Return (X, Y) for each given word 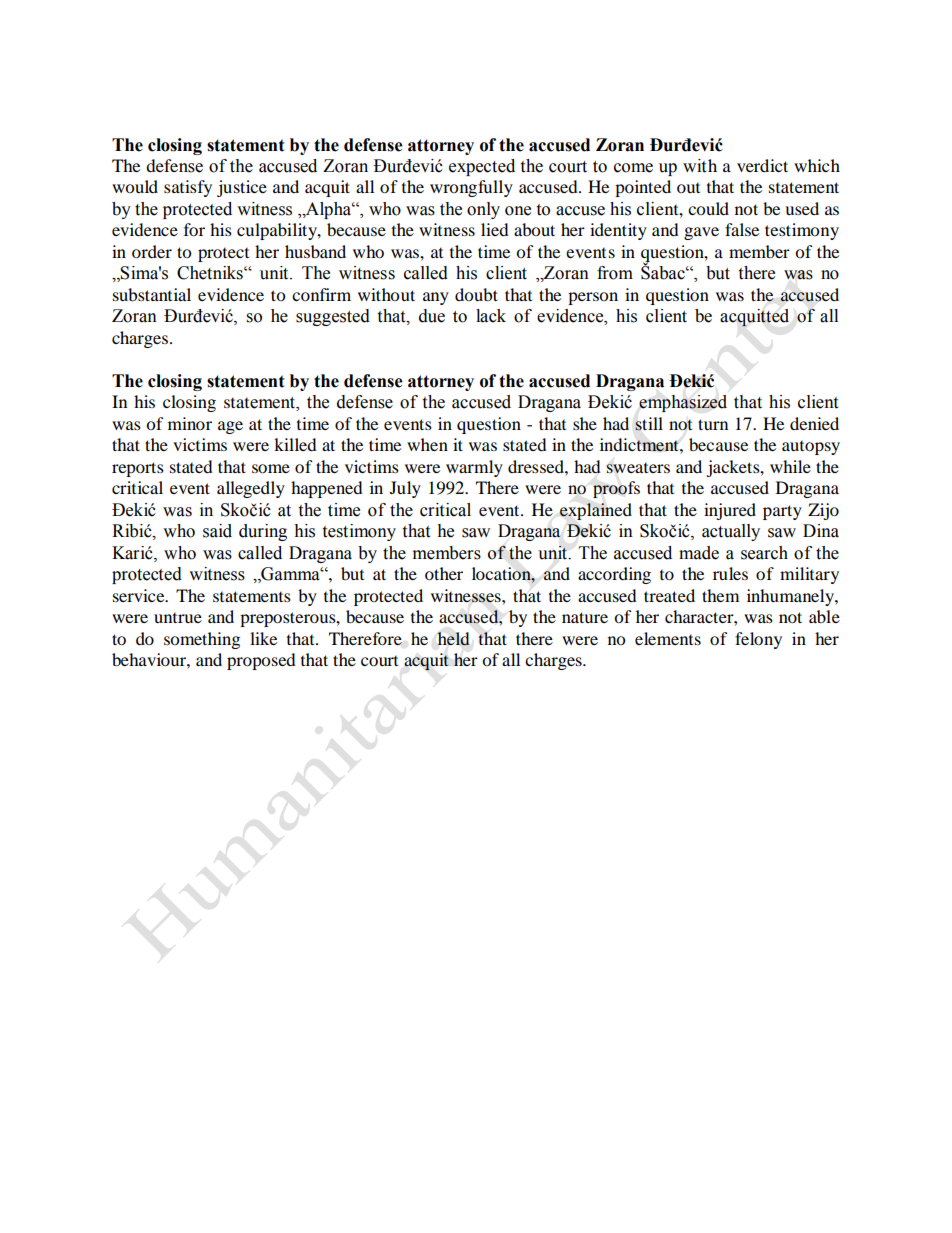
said (217, 531)
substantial (152, 294)
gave (701, 233)
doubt (476, 294)
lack (491, 316)
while (790, 466)
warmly (474, 468)
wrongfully (471, 188)
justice (242, 188)
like (263, 638)
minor (190, 423)
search (764, 553)
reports (138, 469)
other (444, 573)
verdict (762, 165)
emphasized (683, 403)
